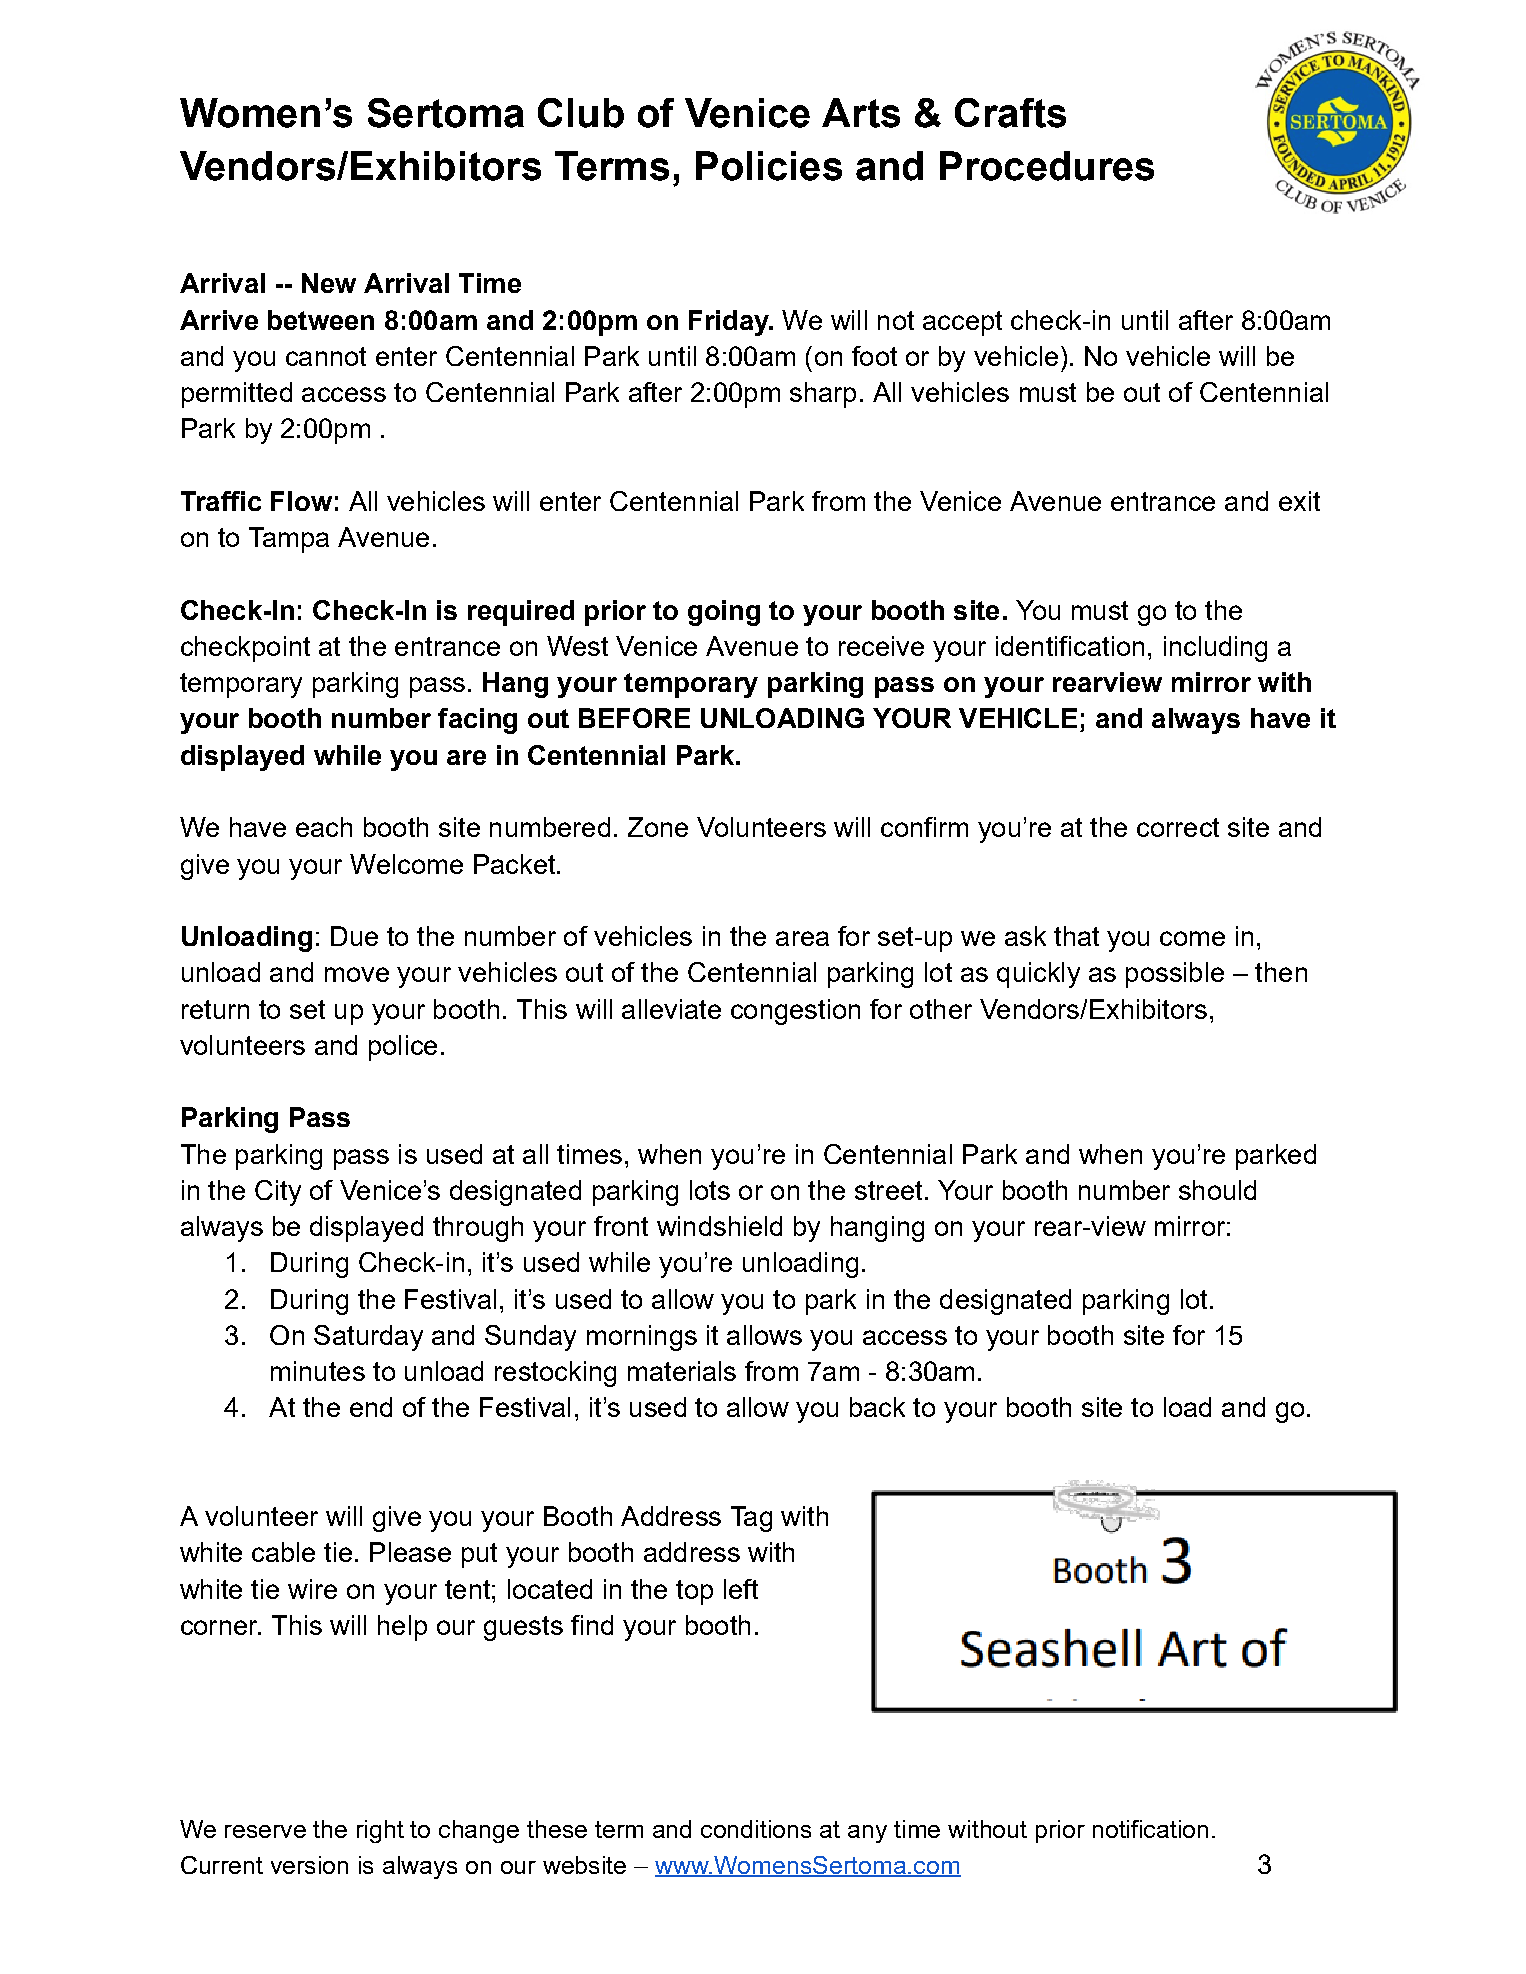  Describe the element at coordinates (368, 1338) in the image. I see `Saturday` at that location.
